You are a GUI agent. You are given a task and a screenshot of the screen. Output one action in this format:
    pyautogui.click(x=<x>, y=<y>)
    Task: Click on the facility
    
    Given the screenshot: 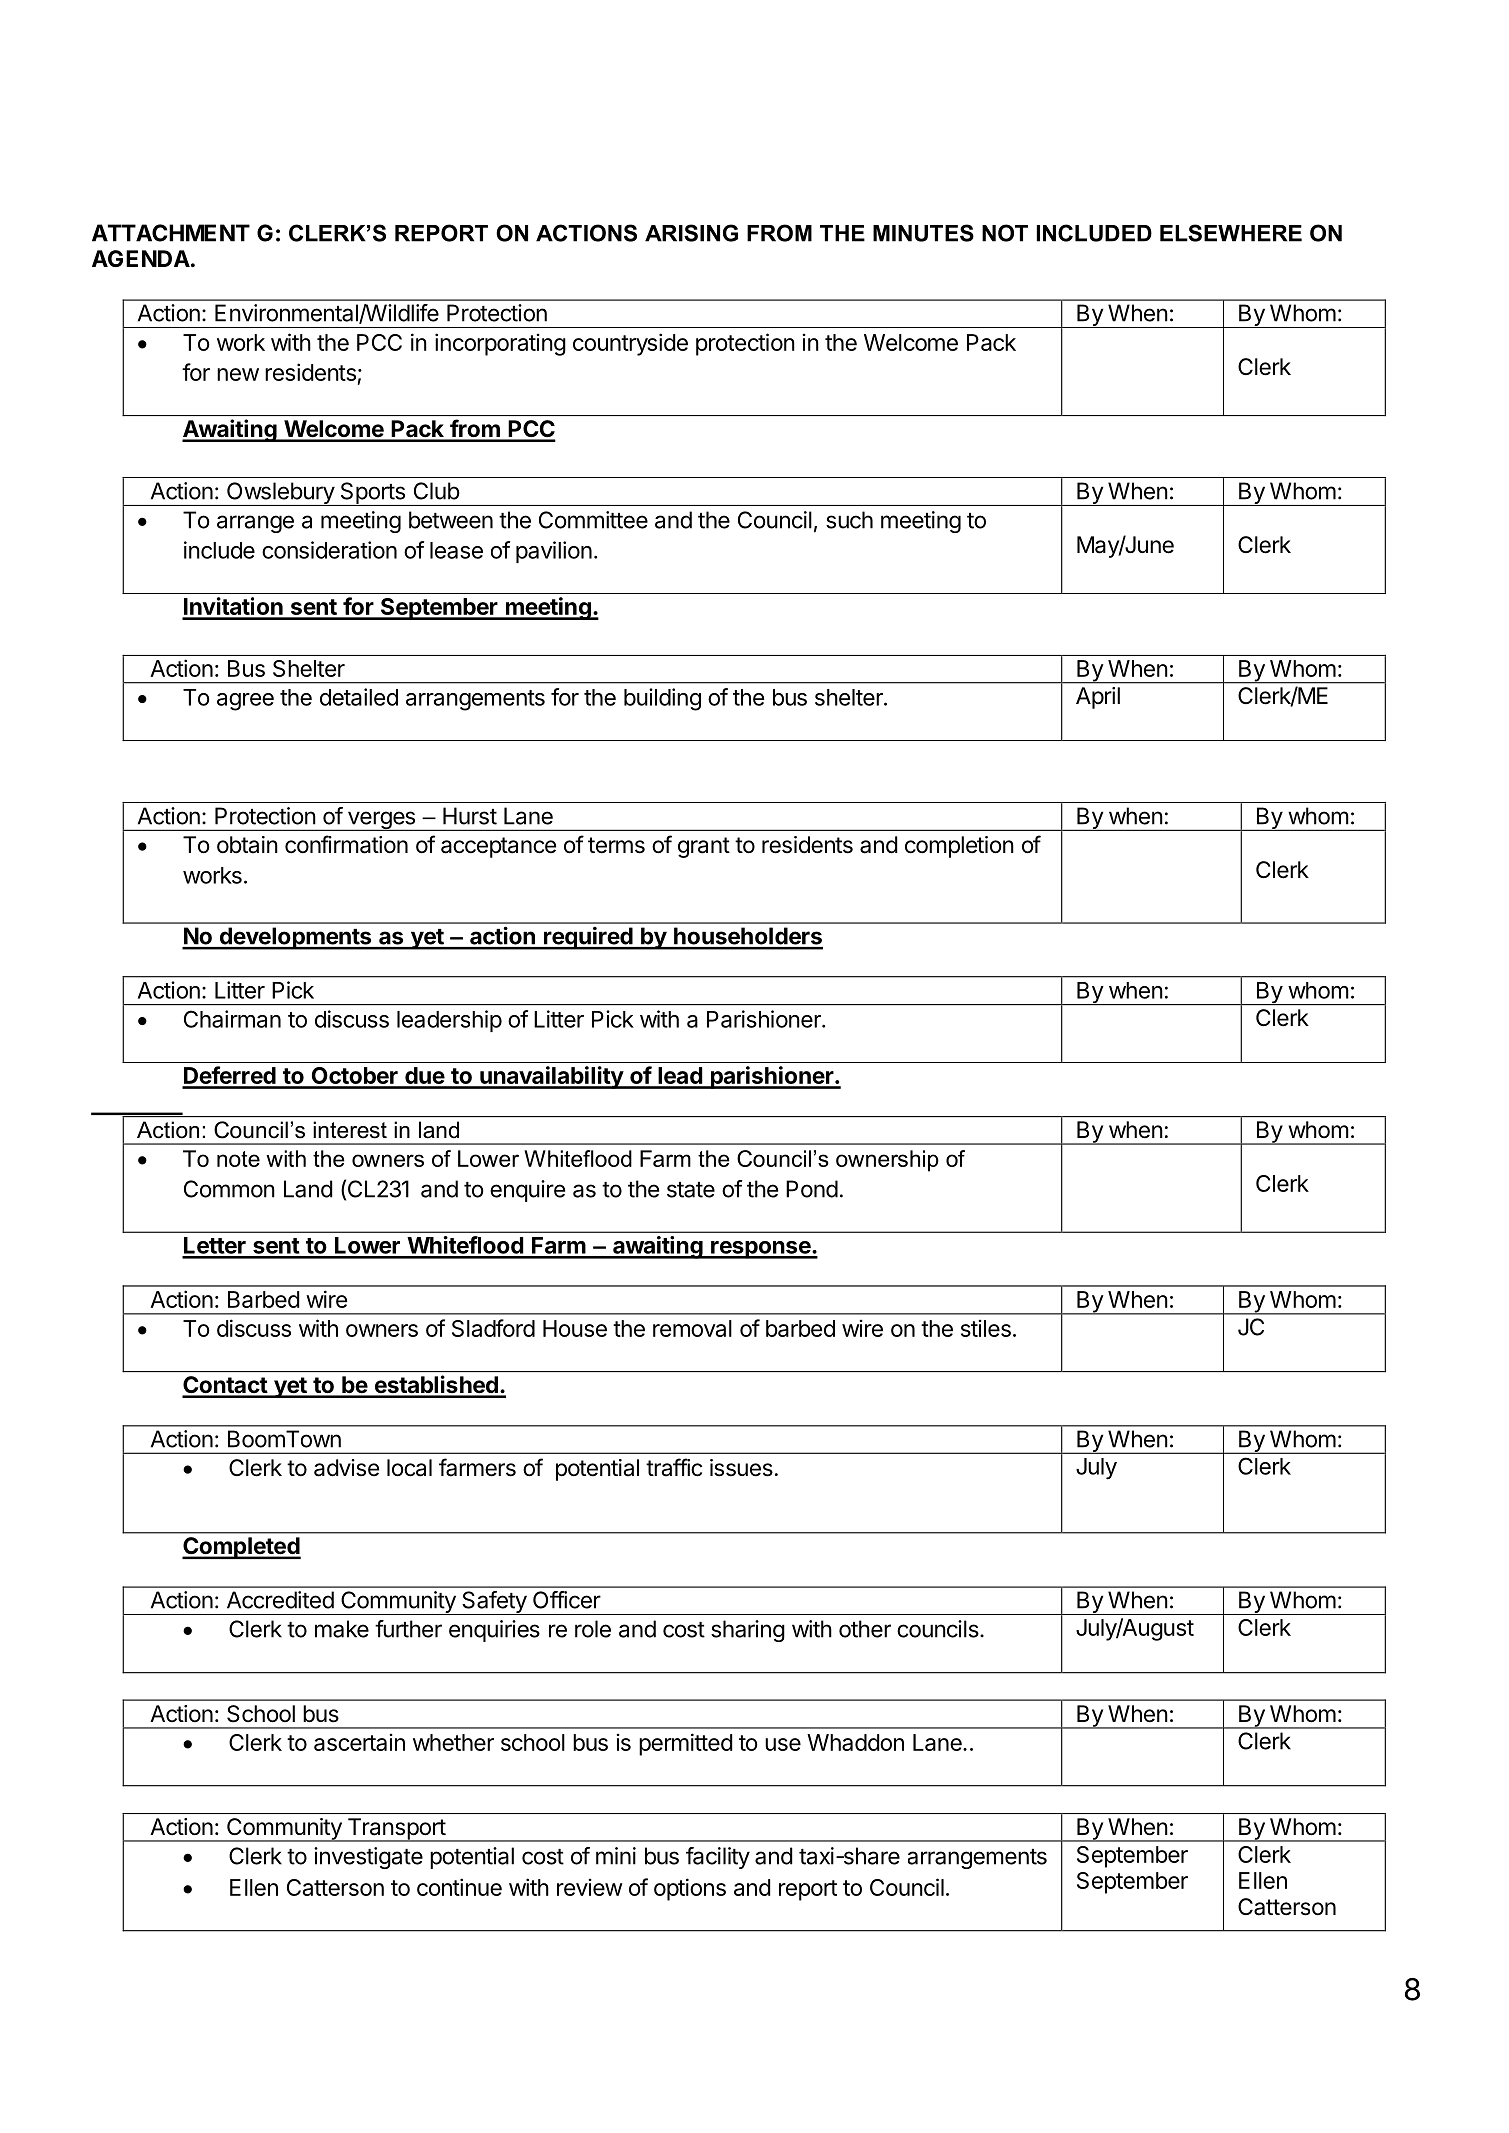 What is the action you would take?
    pyautogui.click(x=718, y=1858)
